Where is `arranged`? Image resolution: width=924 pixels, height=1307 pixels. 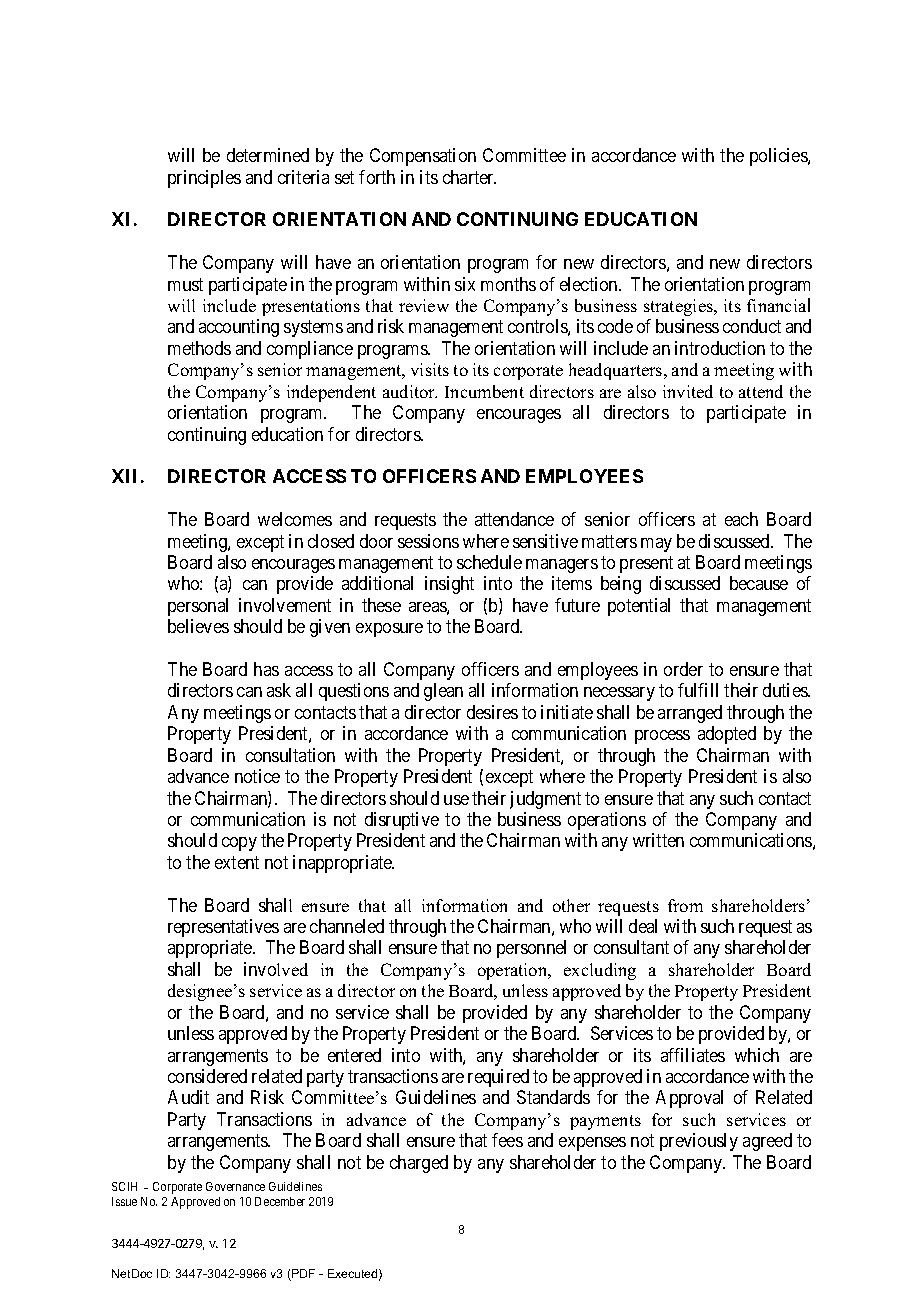 arranged is located at coordinates (690, 714).
